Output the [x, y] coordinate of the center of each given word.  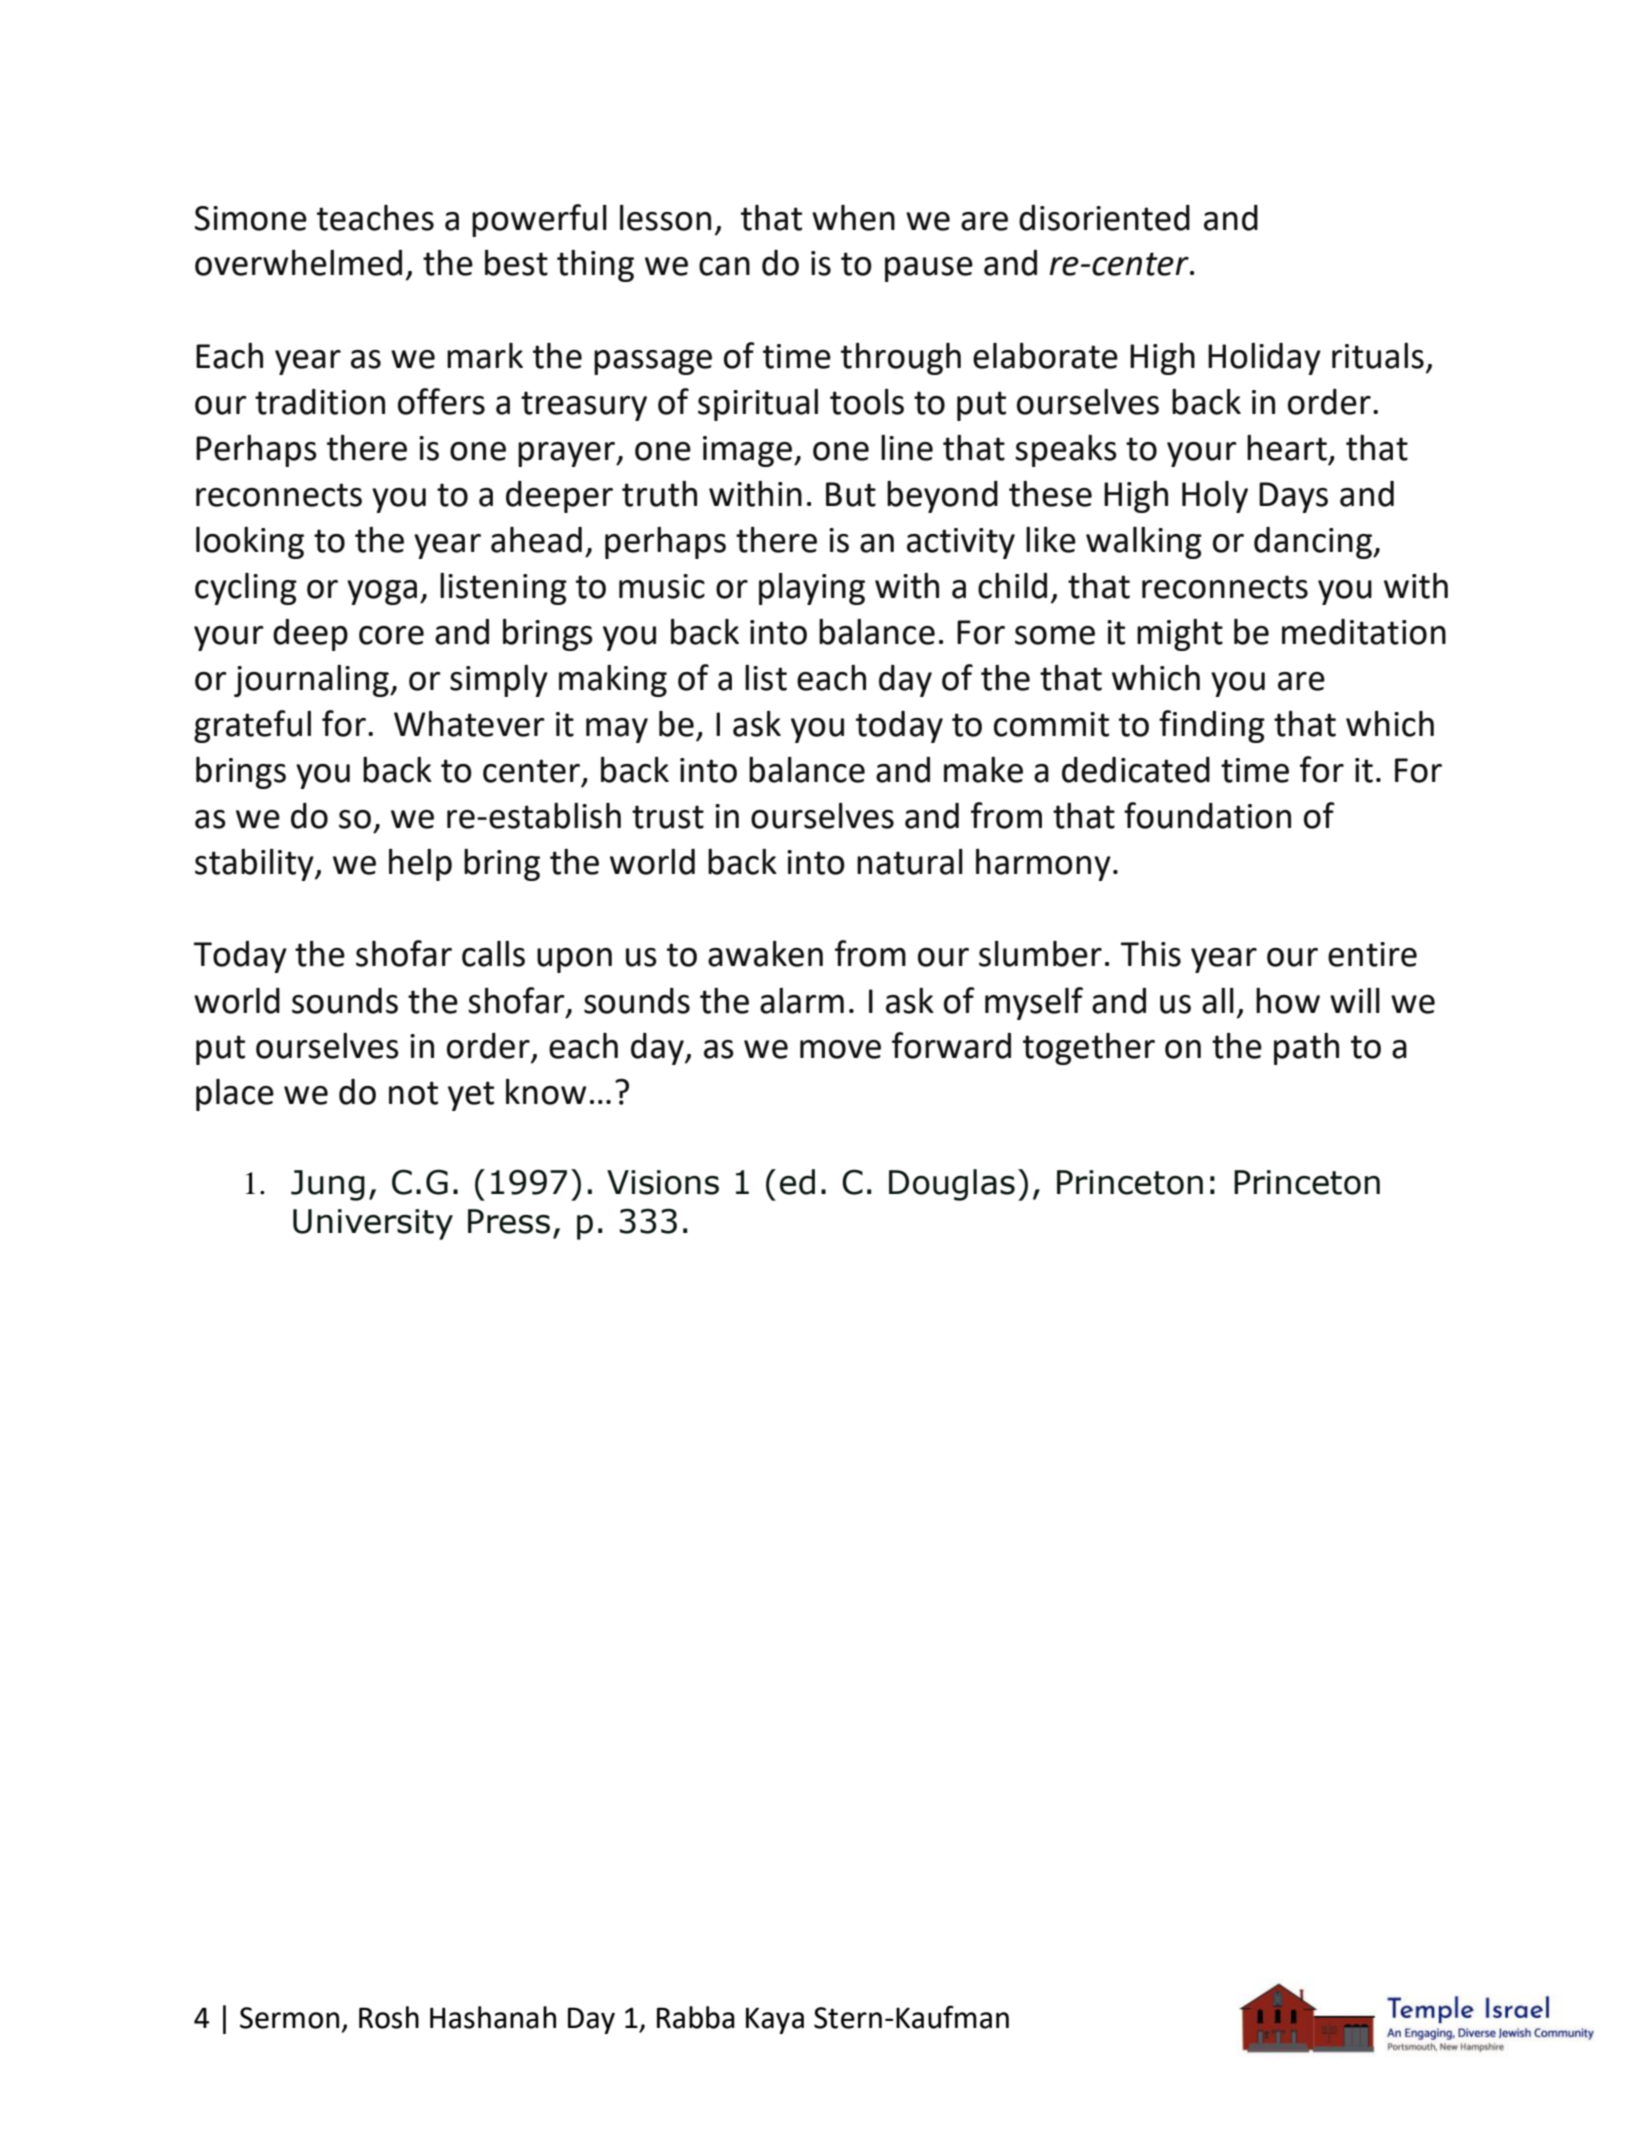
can [724, 266]
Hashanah [493, 2017]
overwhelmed [298, 263]
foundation [1207, 815]
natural [910, 862]
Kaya [775, 2020]
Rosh [389, 2017]
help [420, 865]
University [373, 1224]
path [1306, 1049]
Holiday [1264, 359]
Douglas [952, 1185]
